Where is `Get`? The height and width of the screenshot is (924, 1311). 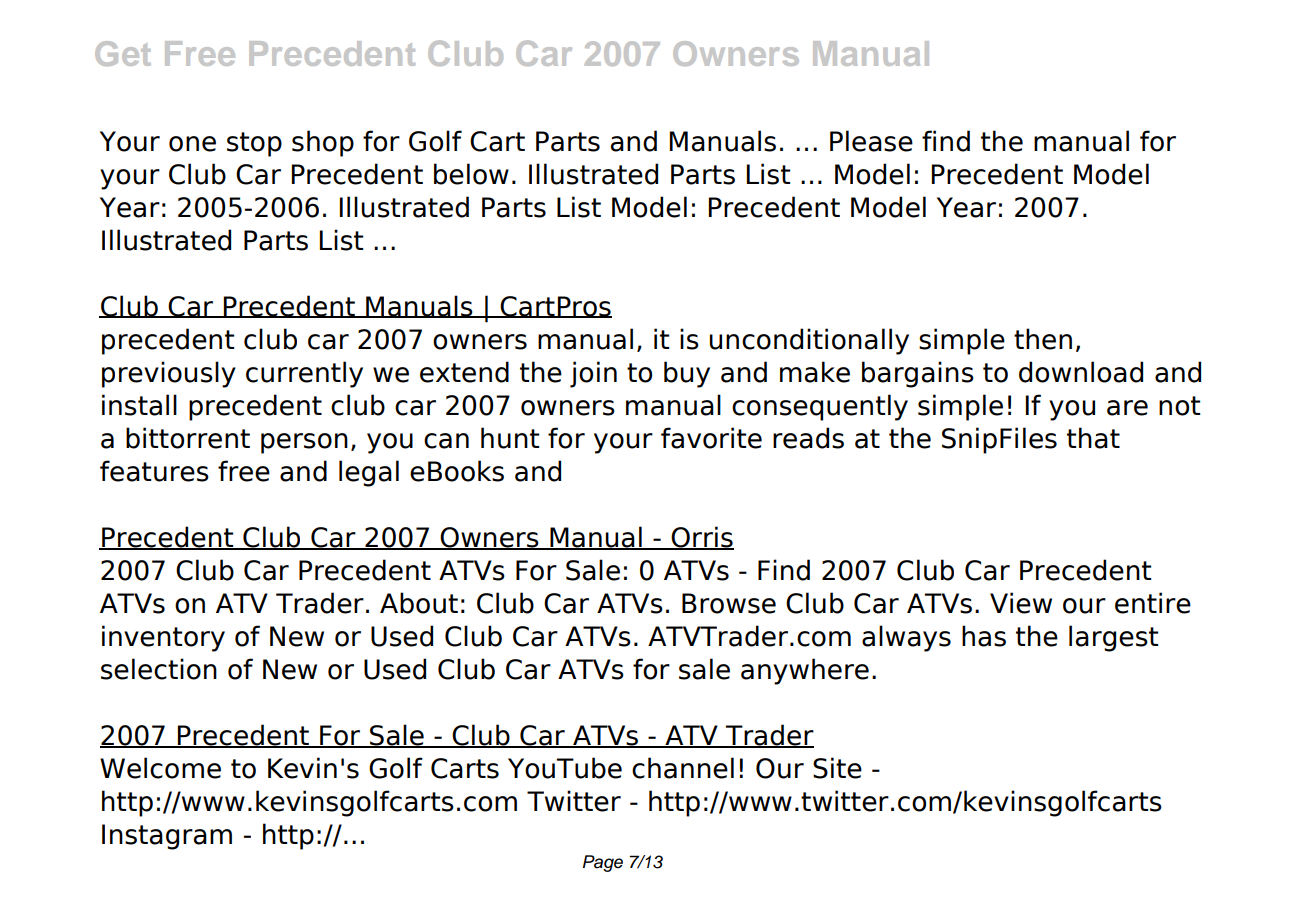 Get is located at coordinates (123, 53).
